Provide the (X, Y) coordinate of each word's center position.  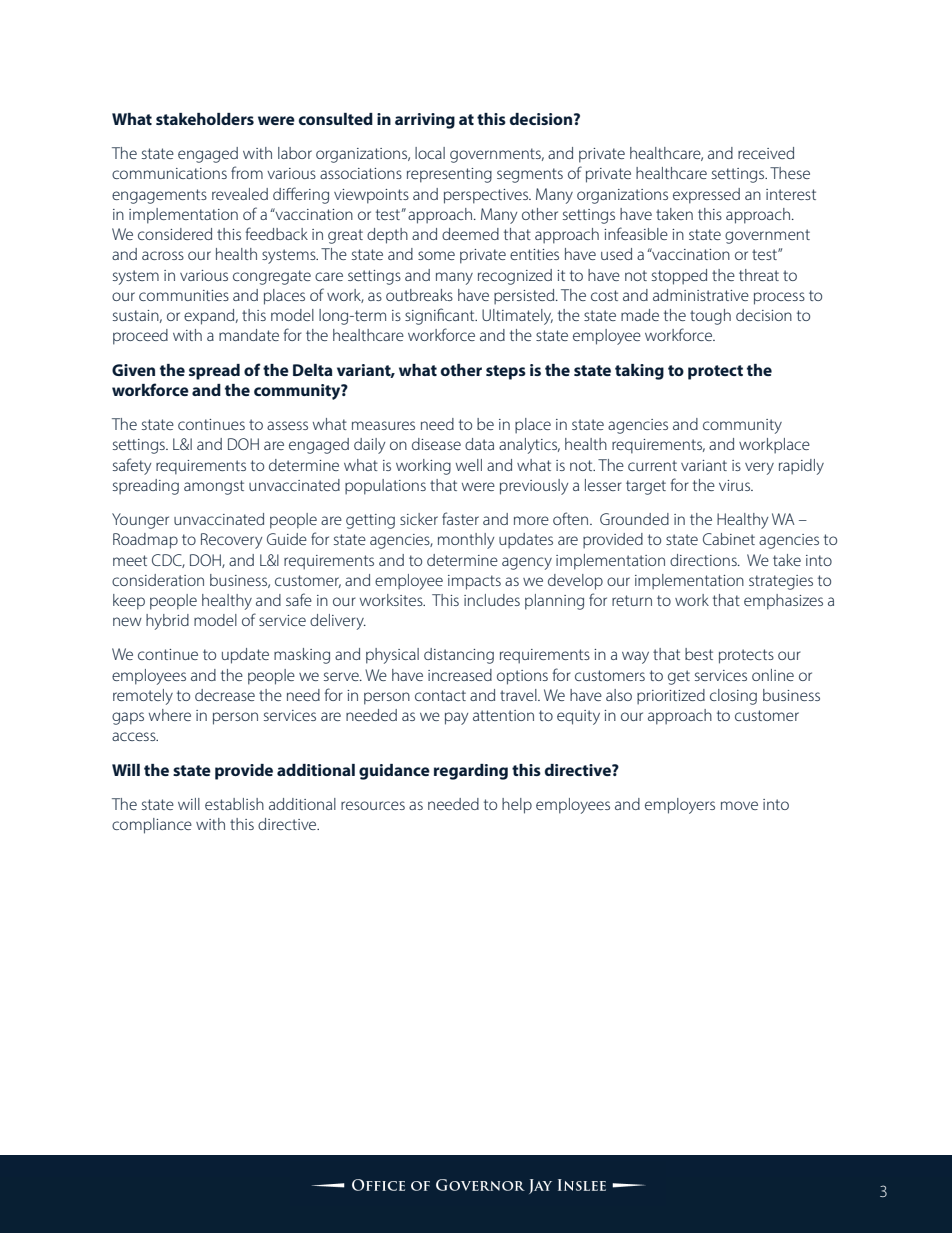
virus (735, 485)
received (766, 153)
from (247, 172)
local (430, 153)
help (517, 806)
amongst (214, 487)
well (469, 465)
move (739, 805)
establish (234, 804)
